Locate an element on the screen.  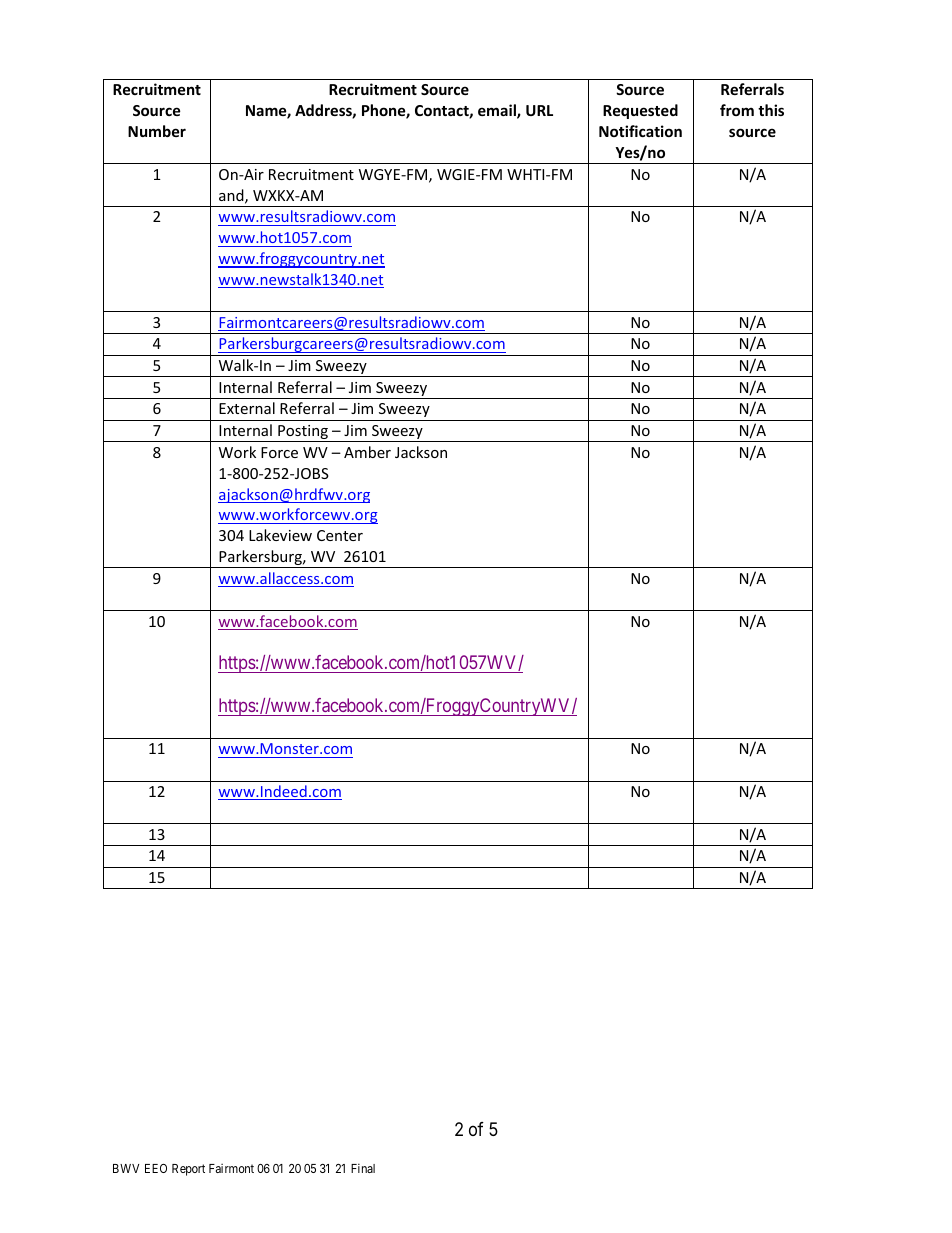
Requested is located at coordinates (640, 111).
